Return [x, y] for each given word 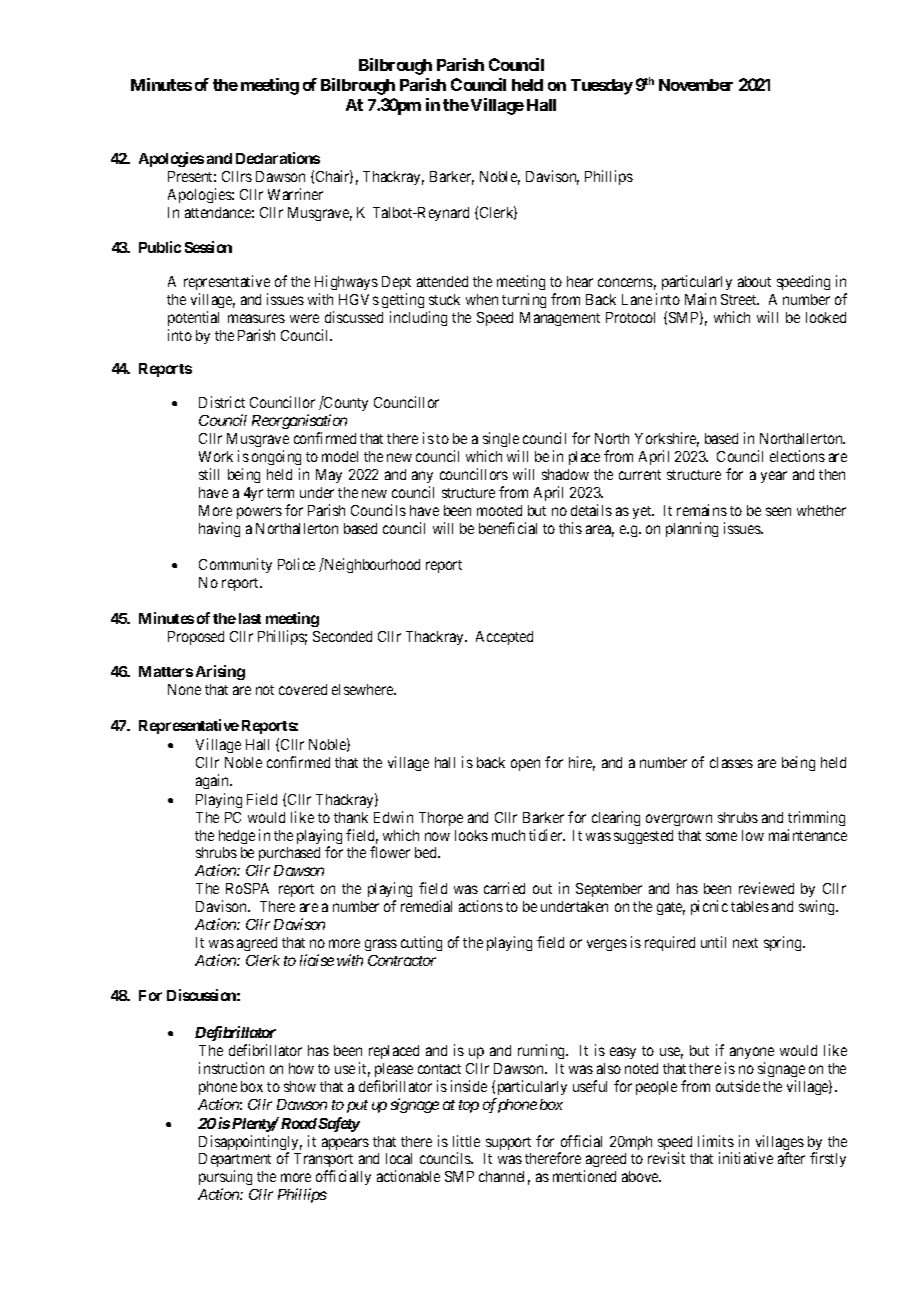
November [696, 85]
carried [504, 888]
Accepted [504, 638]
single [501, 439]
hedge [237, 837]
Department [235, 1162]
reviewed [766, 888]
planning [692, 529]
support [508, 1143]
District [222, 402]
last [250, 618]
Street [740, 299]
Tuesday [602, 87]
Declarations [278, 158]
